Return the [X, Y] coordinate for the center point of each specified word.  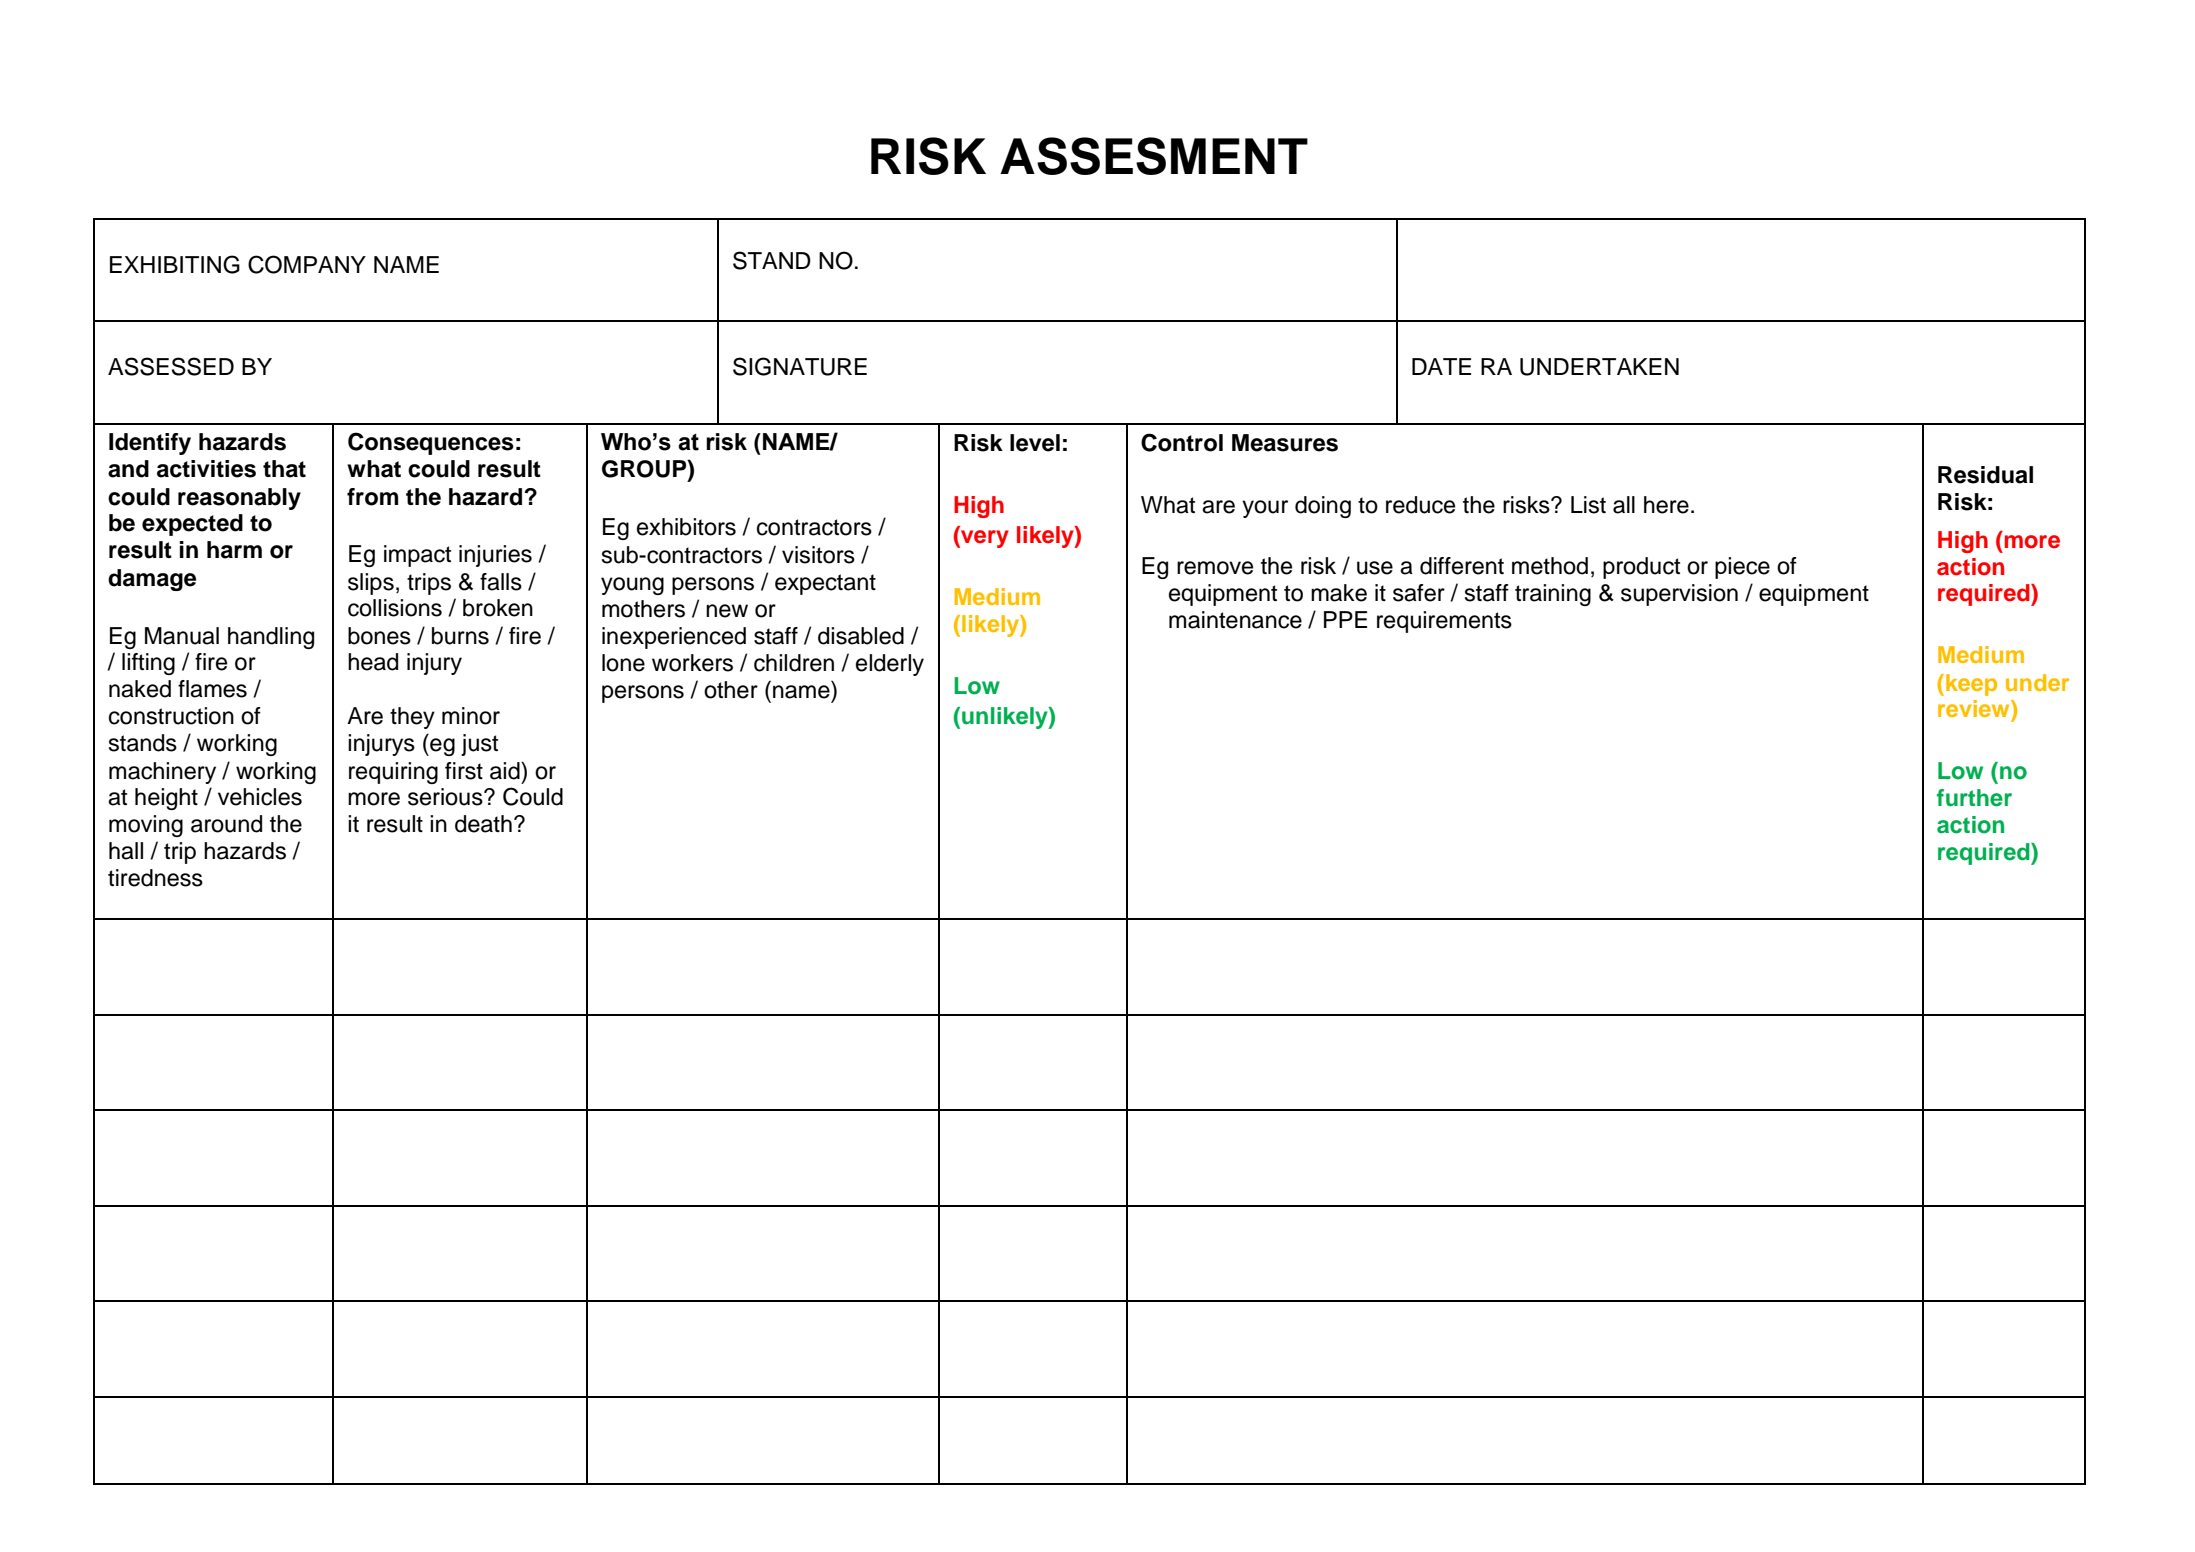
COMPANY [307, 264]
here [1666, 505]
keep [1971, 685]
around [226, 824]
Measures [1285, 443]
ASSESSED [171, 366]
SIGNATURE [800, 366]
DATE [1441, 366]
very [984, 539]
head [373, 662]
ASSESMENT [1154, 156]
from [372, 497]
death [483, 824]
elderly [890, 665]
